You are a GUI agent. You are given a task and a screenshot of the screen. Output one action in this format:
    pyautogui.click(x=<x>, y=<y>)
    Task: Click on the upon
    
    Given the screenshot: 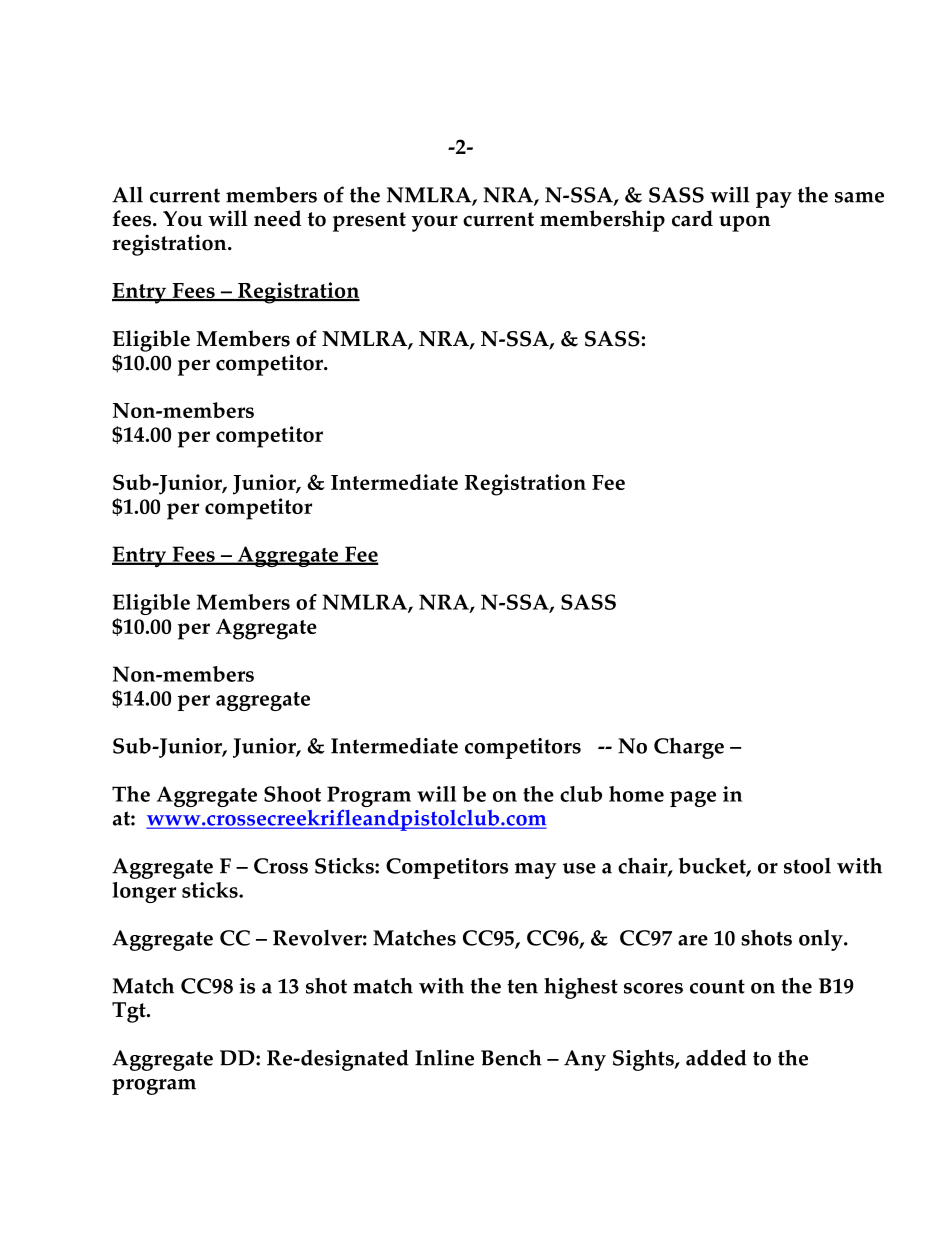 What is the action you would take?
    pyautogui.click(x=745, y=223)
